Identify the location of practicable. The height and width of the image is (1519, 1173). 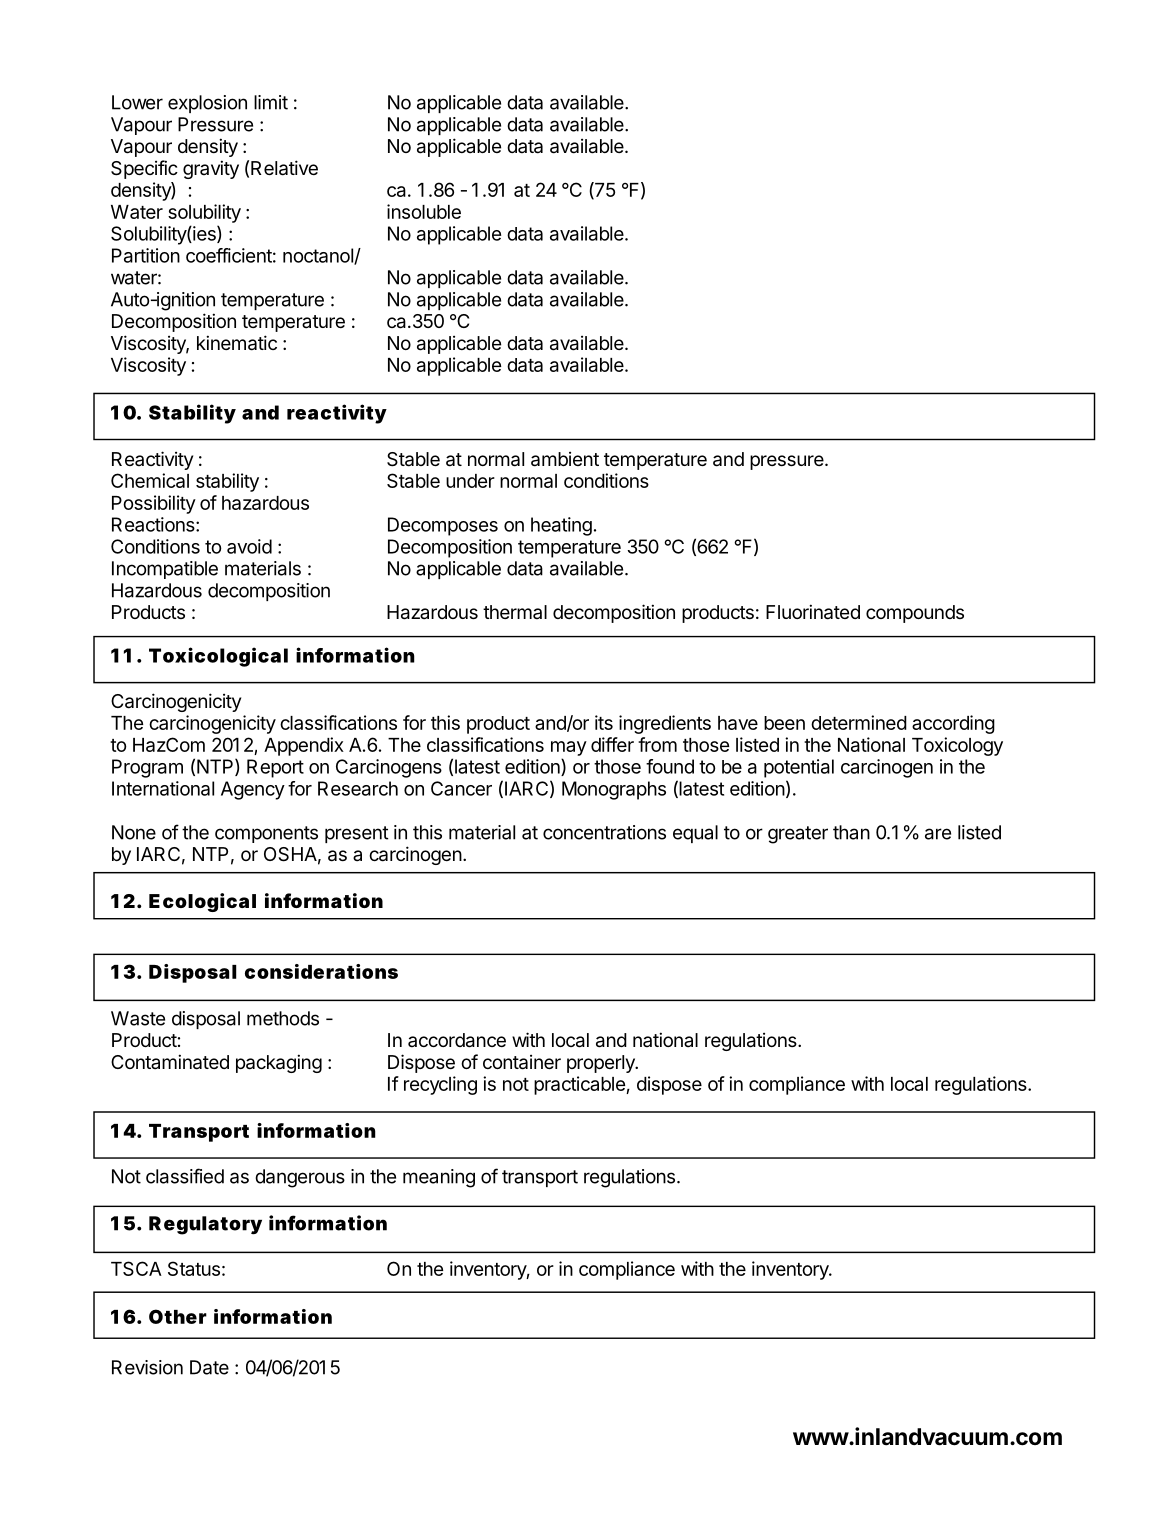
(580, 1085).
